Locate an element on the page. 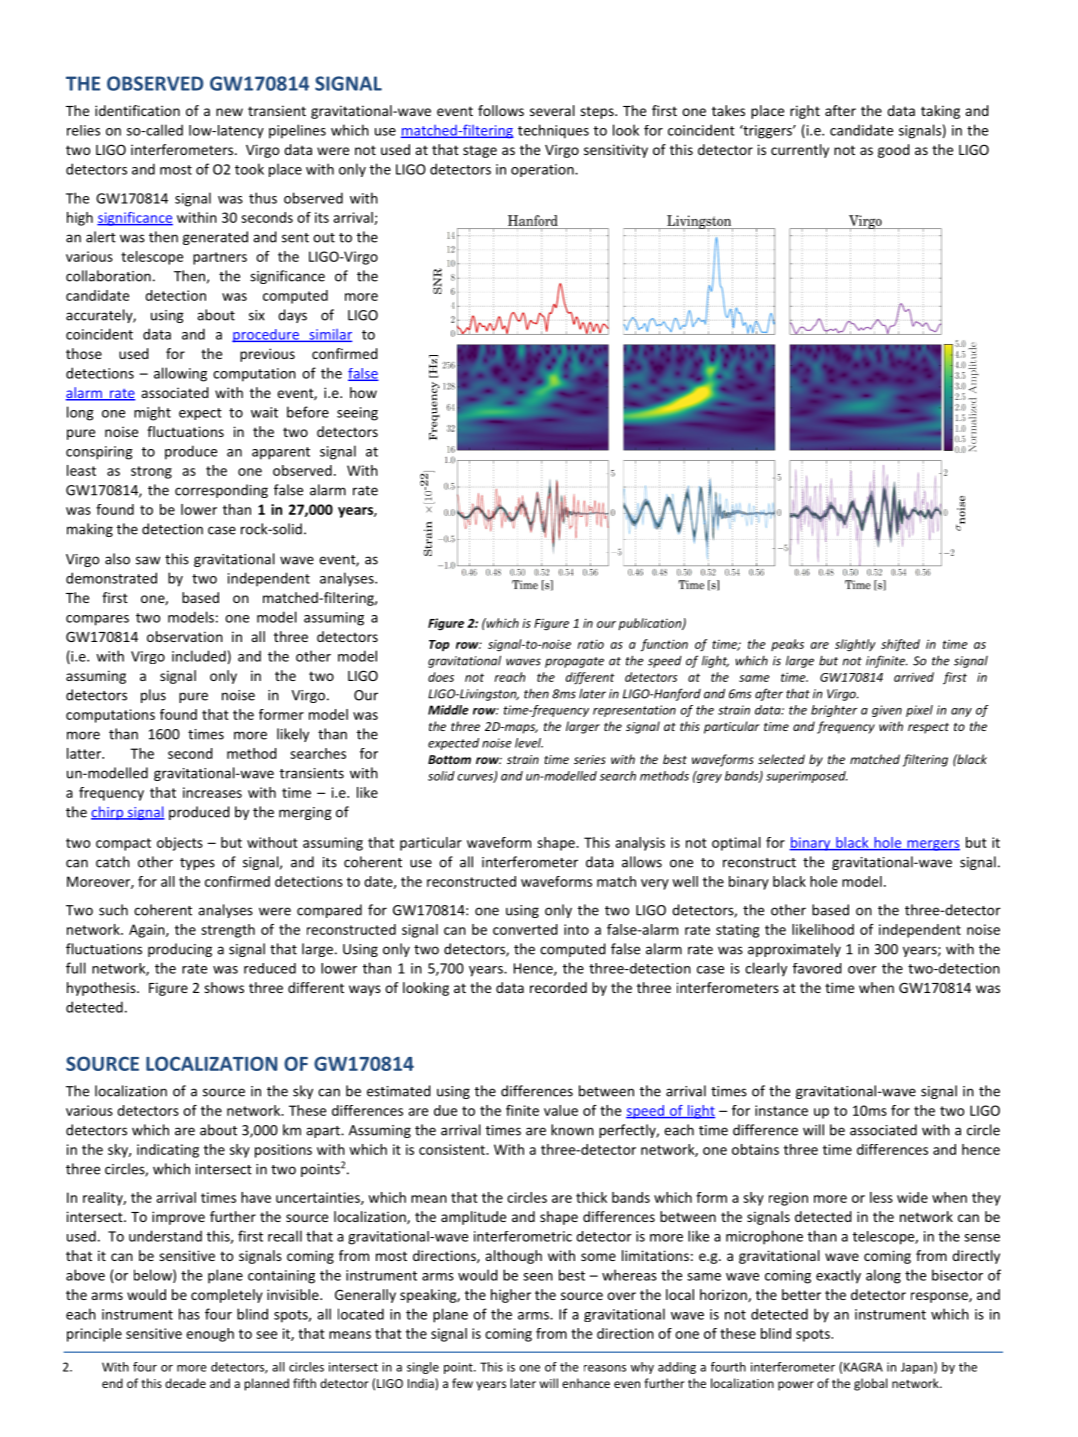  has is located at coordinates (189, 1314).
